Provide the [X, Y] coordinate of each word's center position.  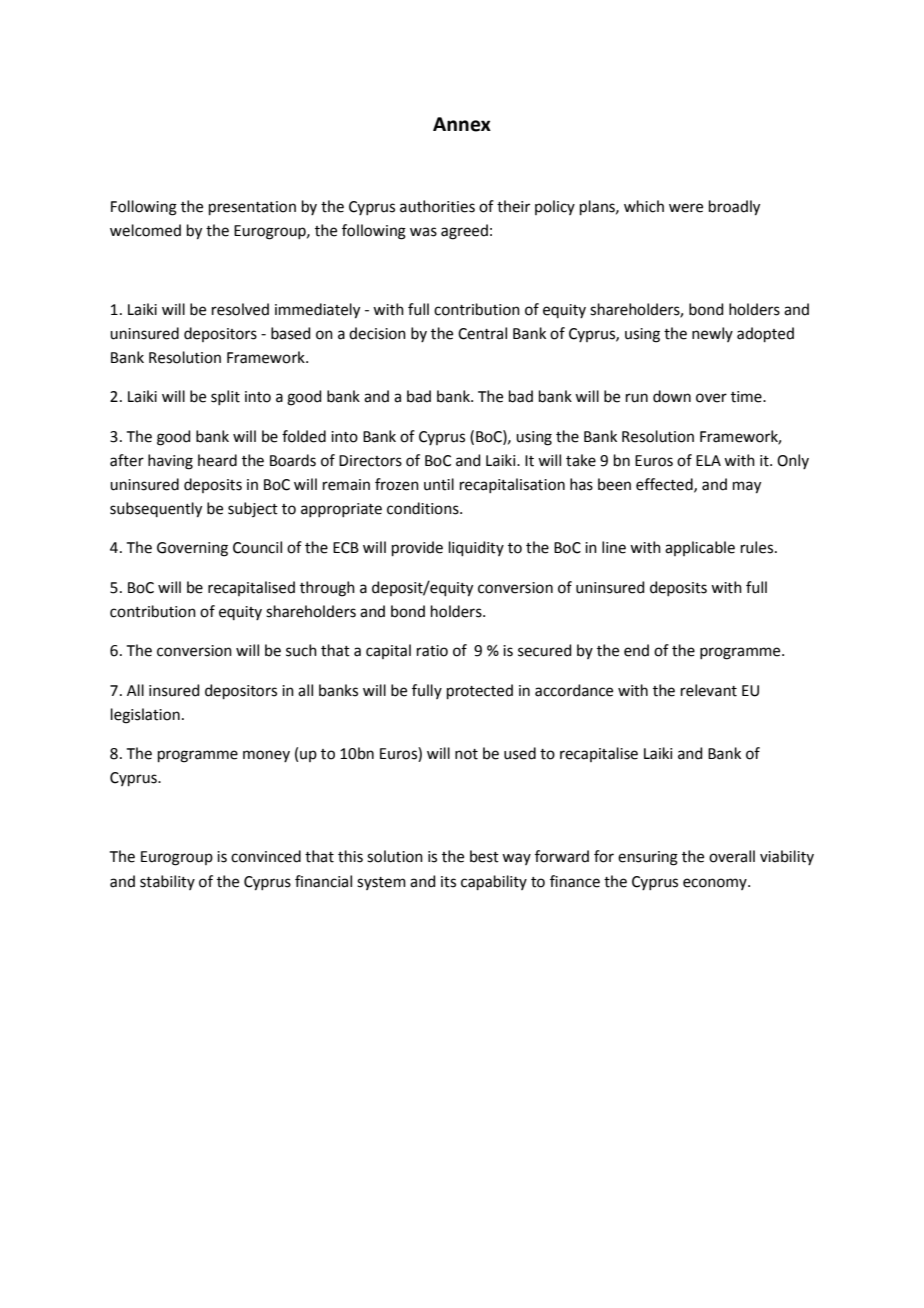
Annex [462, 124]
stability [167, 882]
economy [716, 884]
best [484, 856]
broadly [734, 208]
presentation [252, 208]
